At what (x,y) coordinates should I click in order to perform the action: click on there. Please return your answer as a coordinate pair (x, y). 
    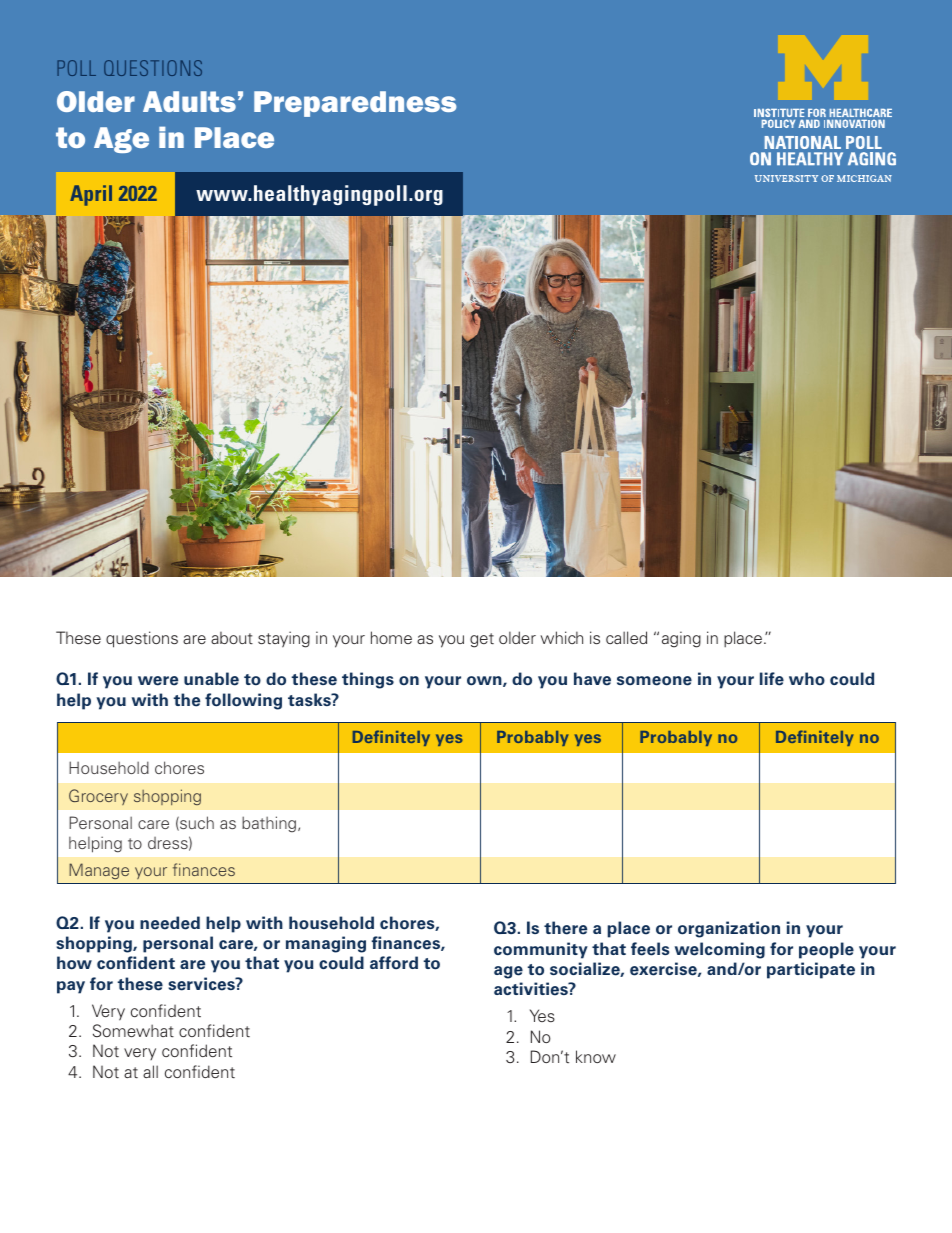
    Looking at the image, I should click on (565, 928).
